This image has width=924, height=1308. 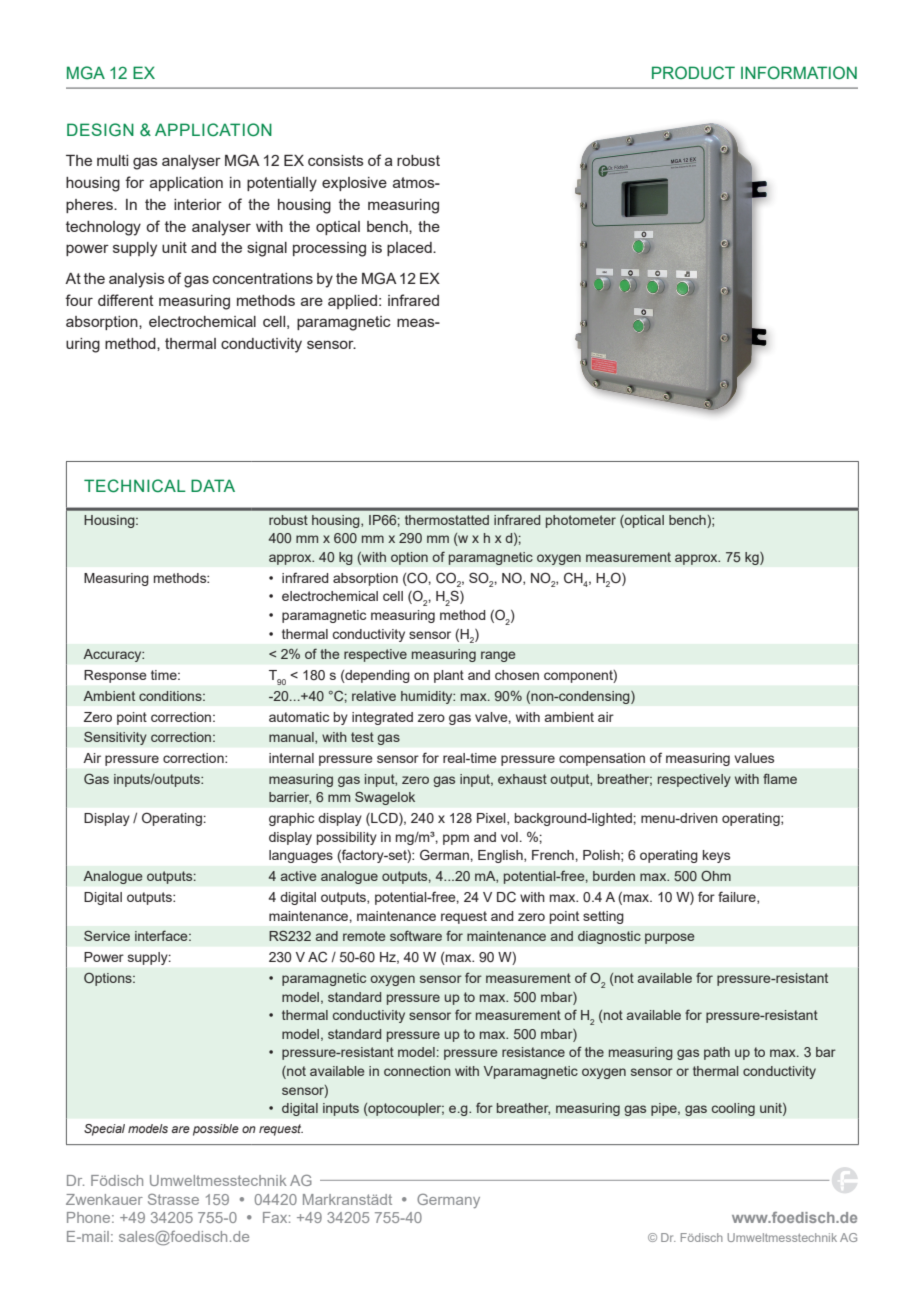 I want to click on DESIGN, so click(x=100, y=130).
